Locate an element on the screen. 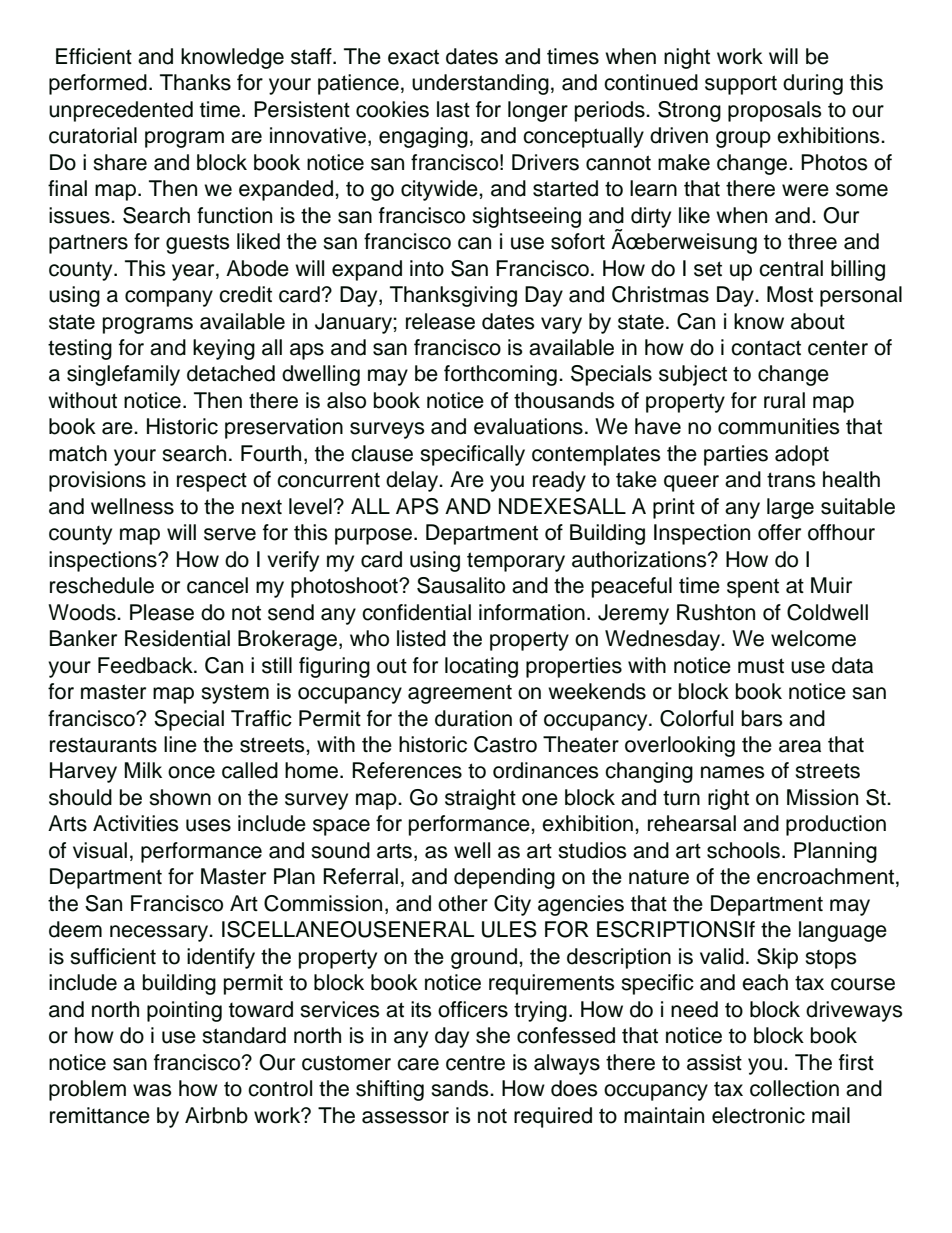 The height and width of the screenshot is (1233, 952). spent is located at coordinates (753, 588).
